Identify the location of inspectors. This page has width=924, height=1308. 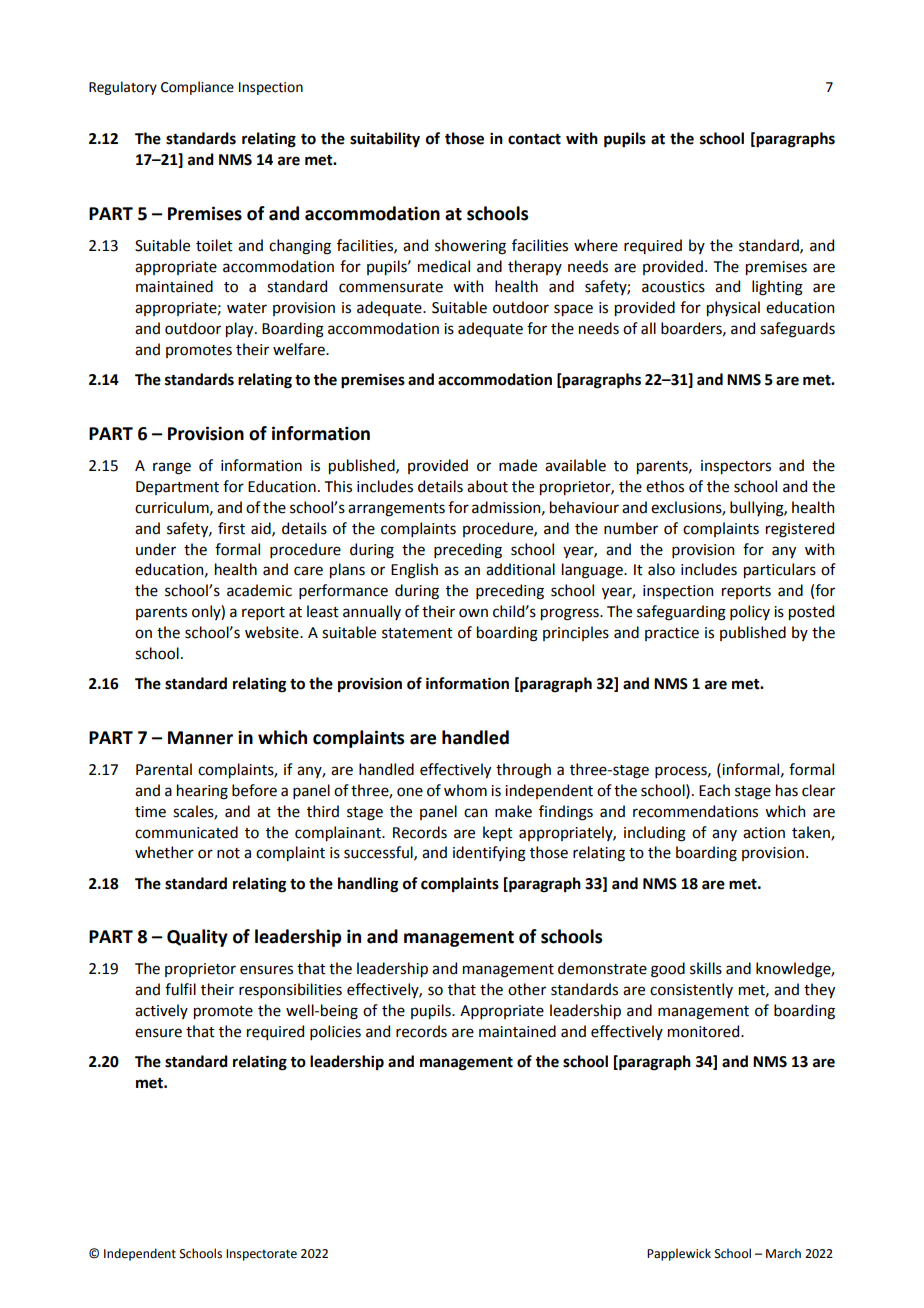
(736, 467).
